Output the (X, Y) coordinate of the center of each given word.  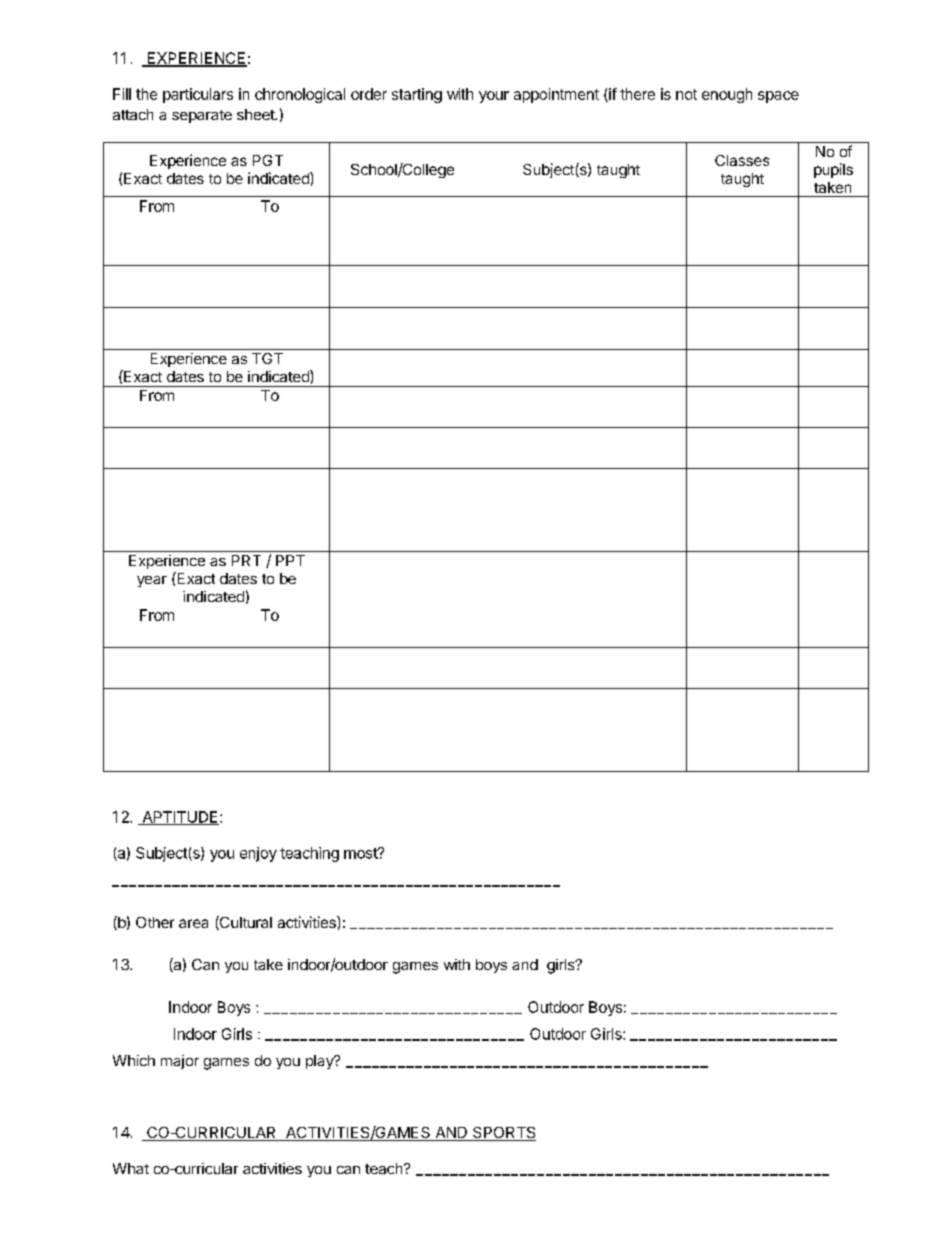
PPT (290, 560)
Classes (742, 160)
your (494, 97)
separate (202, 116)
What (131, 1168)
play (321, 1062)
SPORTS (503, 1134)
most (361, 853)
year (152, 581)
